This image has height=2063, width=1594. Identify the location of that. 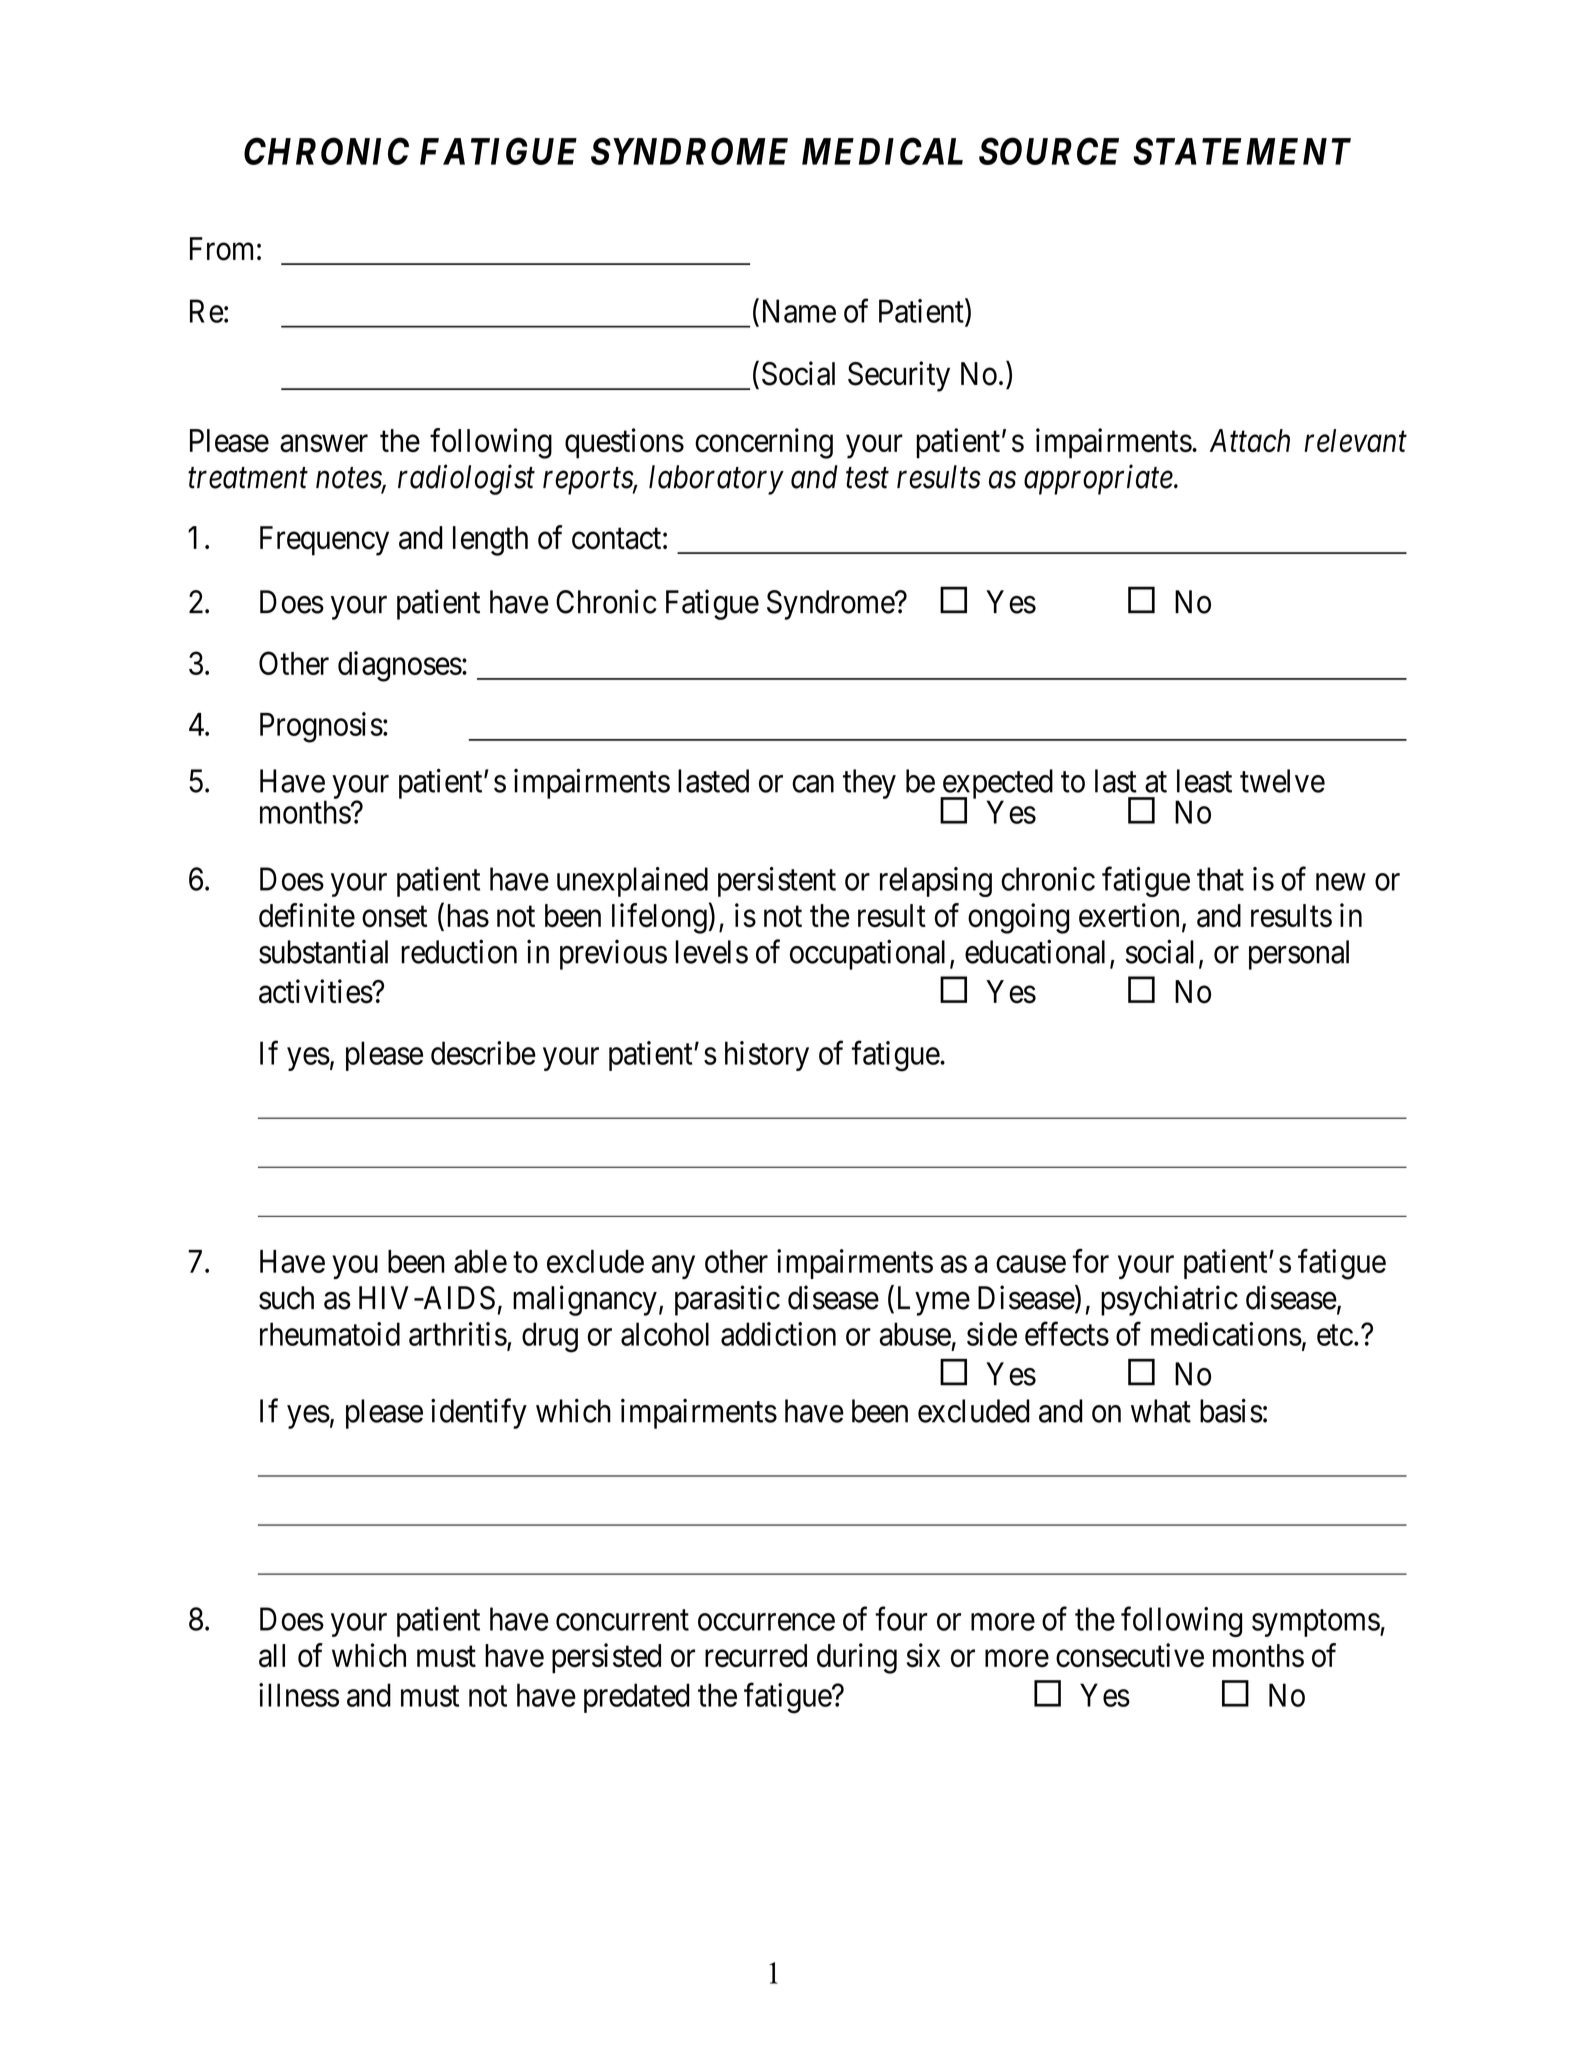
(1220, 879).
